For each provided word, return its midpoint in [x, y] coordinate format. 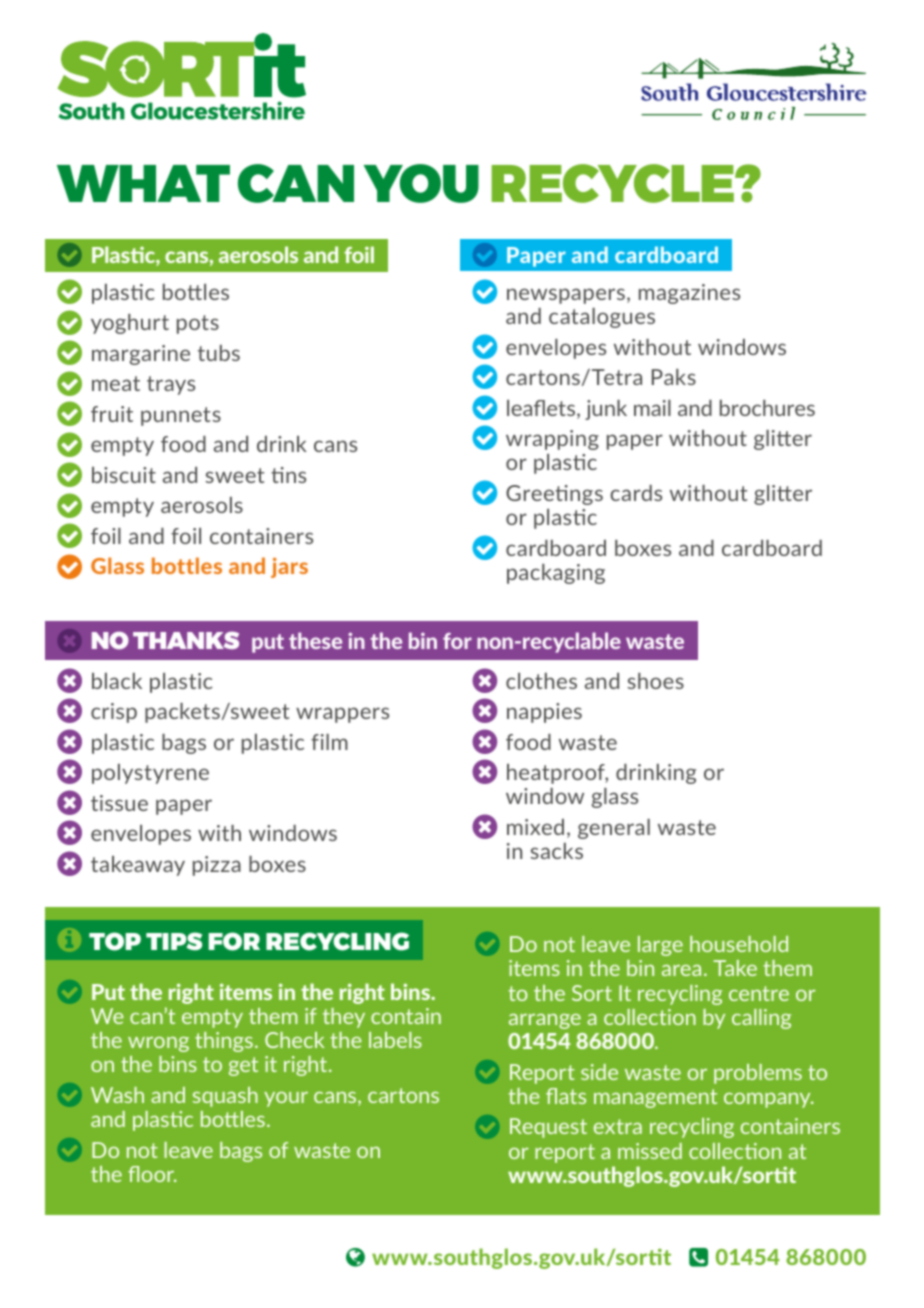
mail [652, 408]
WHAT [143, 183]
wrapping [552, 440]
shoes [655, 681]
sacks [556, 851]
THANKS [186, 640]
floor [152, 1174]
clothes [541, 681]
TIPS [174, 941]
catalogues [602, 318]
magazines [689, 294]
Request [548, 1128]
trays [171, 385]
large [660, 946]
